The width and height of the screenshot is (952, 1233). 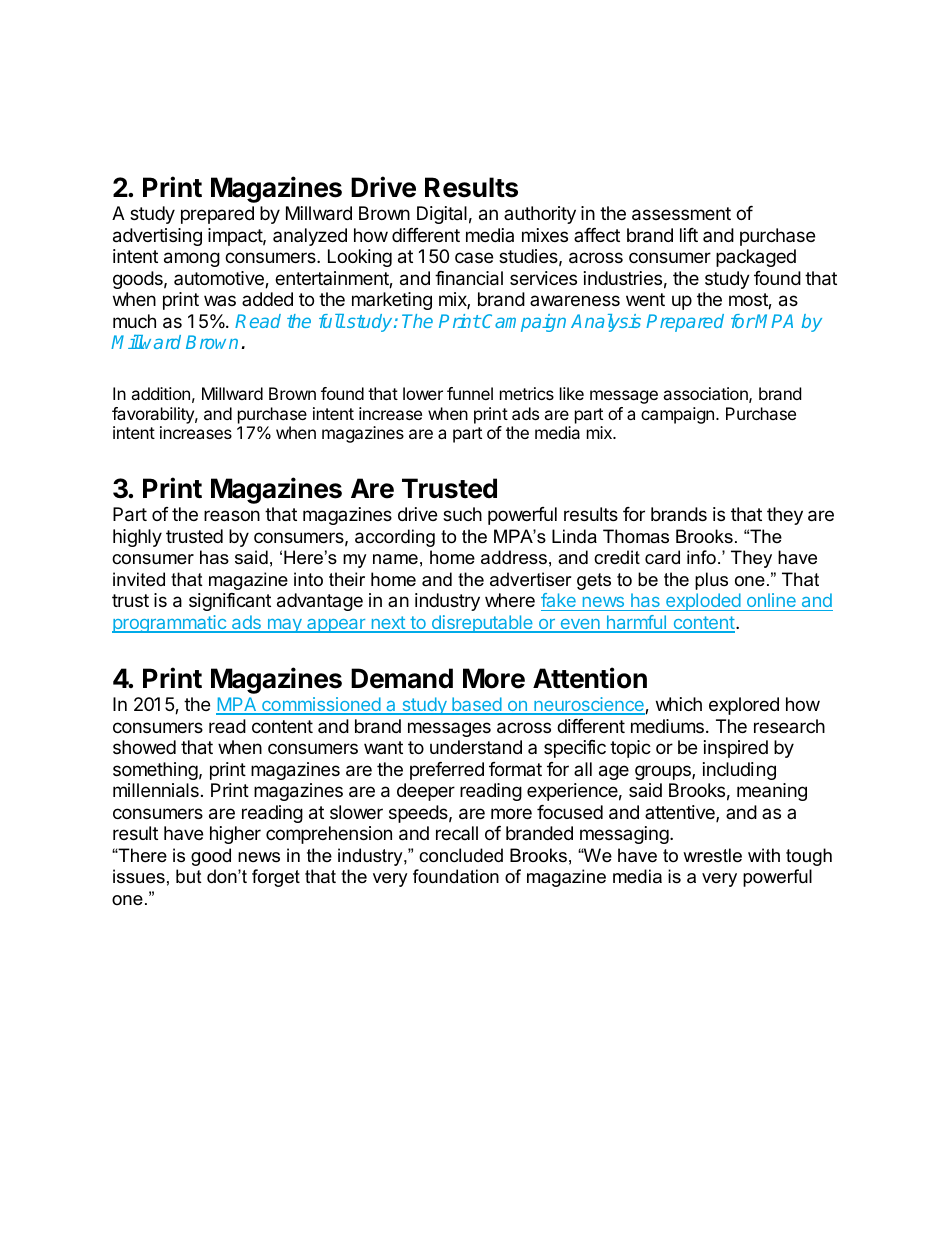 What do you see at coordinates (474, 257) in the screenshot?
I see `case` at bounding box center [474, 257].
